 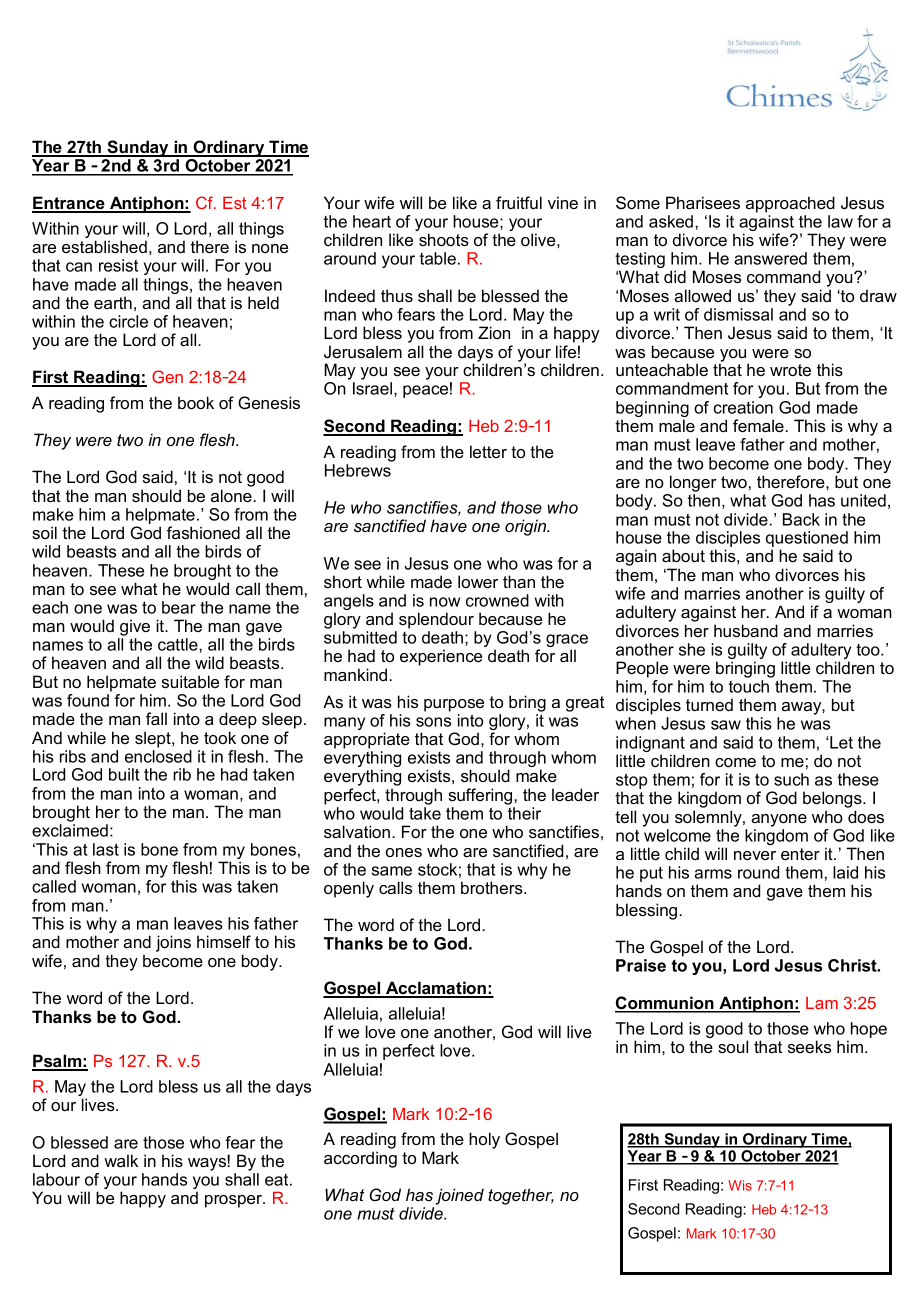 What do you see at coordinates (478, 581) in the screenshot?
I see `lower` at bounding box center [478, 581].
